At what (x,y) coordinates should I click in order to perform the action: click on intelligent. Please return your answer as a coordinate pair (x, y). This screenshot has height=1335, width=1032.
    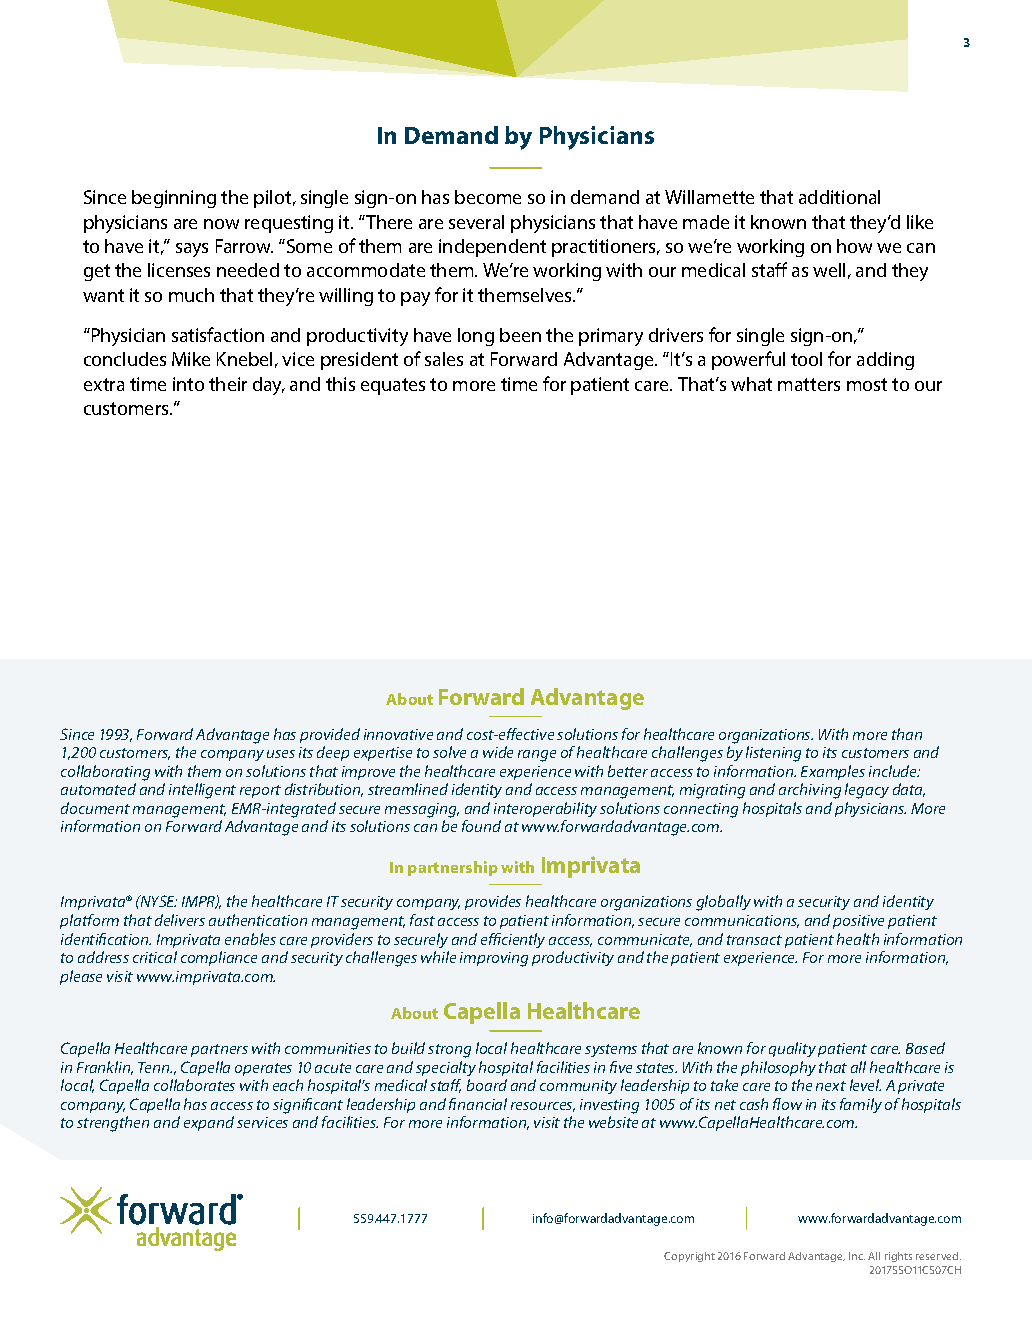
    Looking at the image, I should click on (202, 791).
